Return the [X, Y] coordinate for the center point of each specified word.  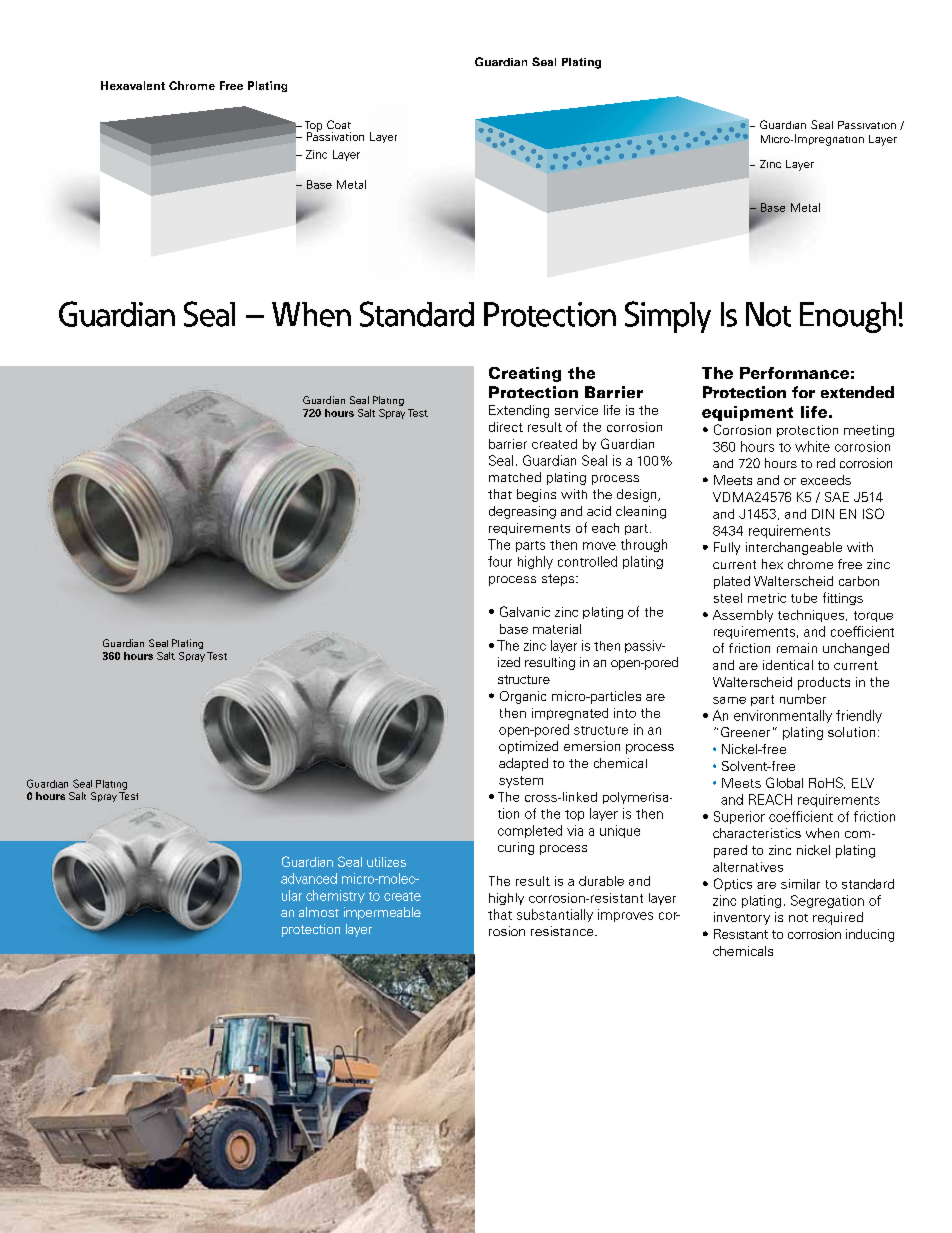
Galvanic [525, 611]
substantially [555, 915]
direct [506, 427]
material [557, 629]
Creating [525, 374]
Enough [848, 317]
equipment [747, 413]
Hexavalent [133, 85]
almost [319, 912]
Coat [339, 124]
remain [797, 648]
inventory [742, 918]
